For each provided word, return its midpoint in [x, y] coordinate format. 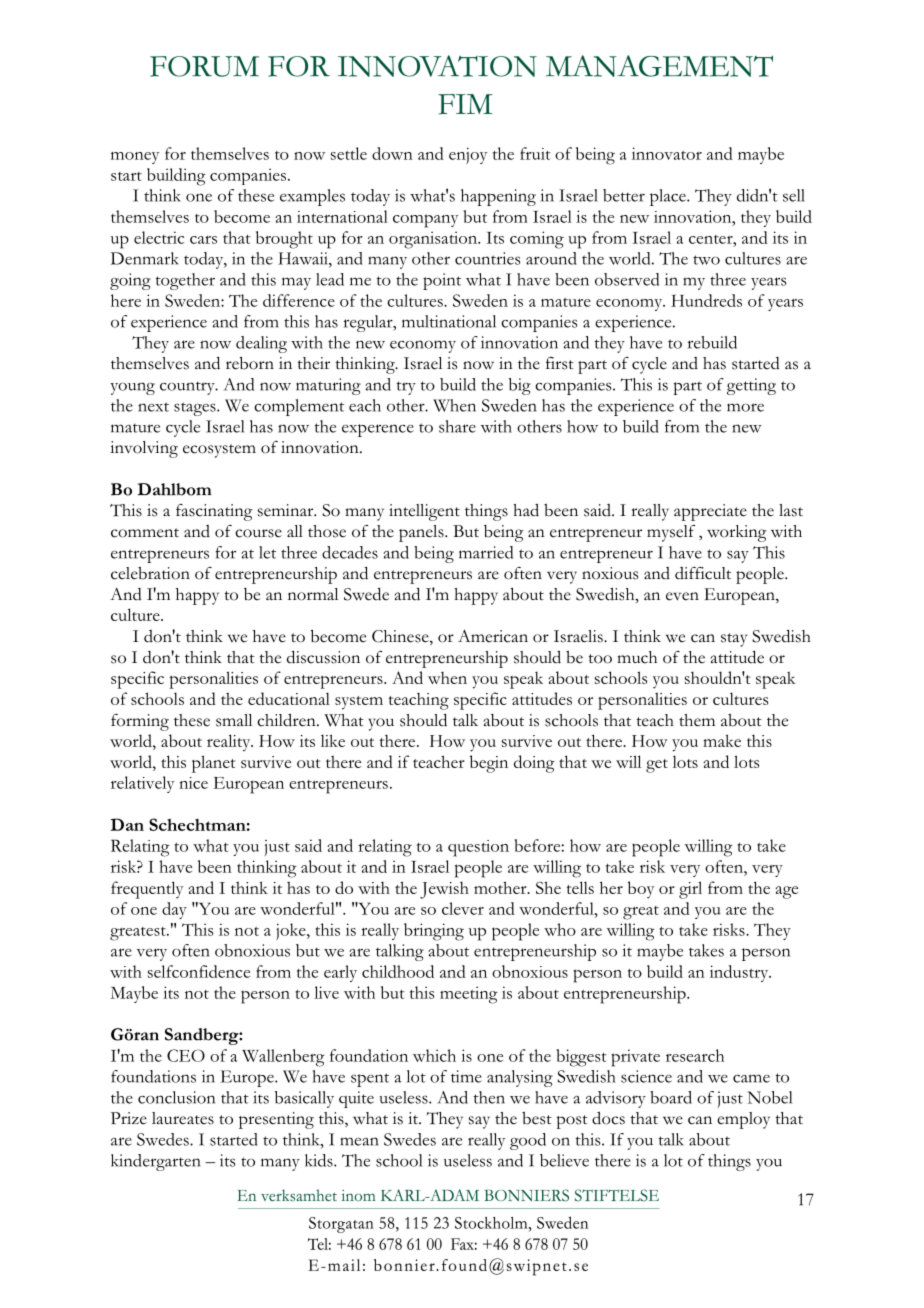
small [234, 720]
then [489, 1097]
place [669, 197]
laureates [183, 1118]
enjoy [468, 155]
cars [203, 240]
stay [734, 640]
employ [743, 1120]
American [493, 636]
